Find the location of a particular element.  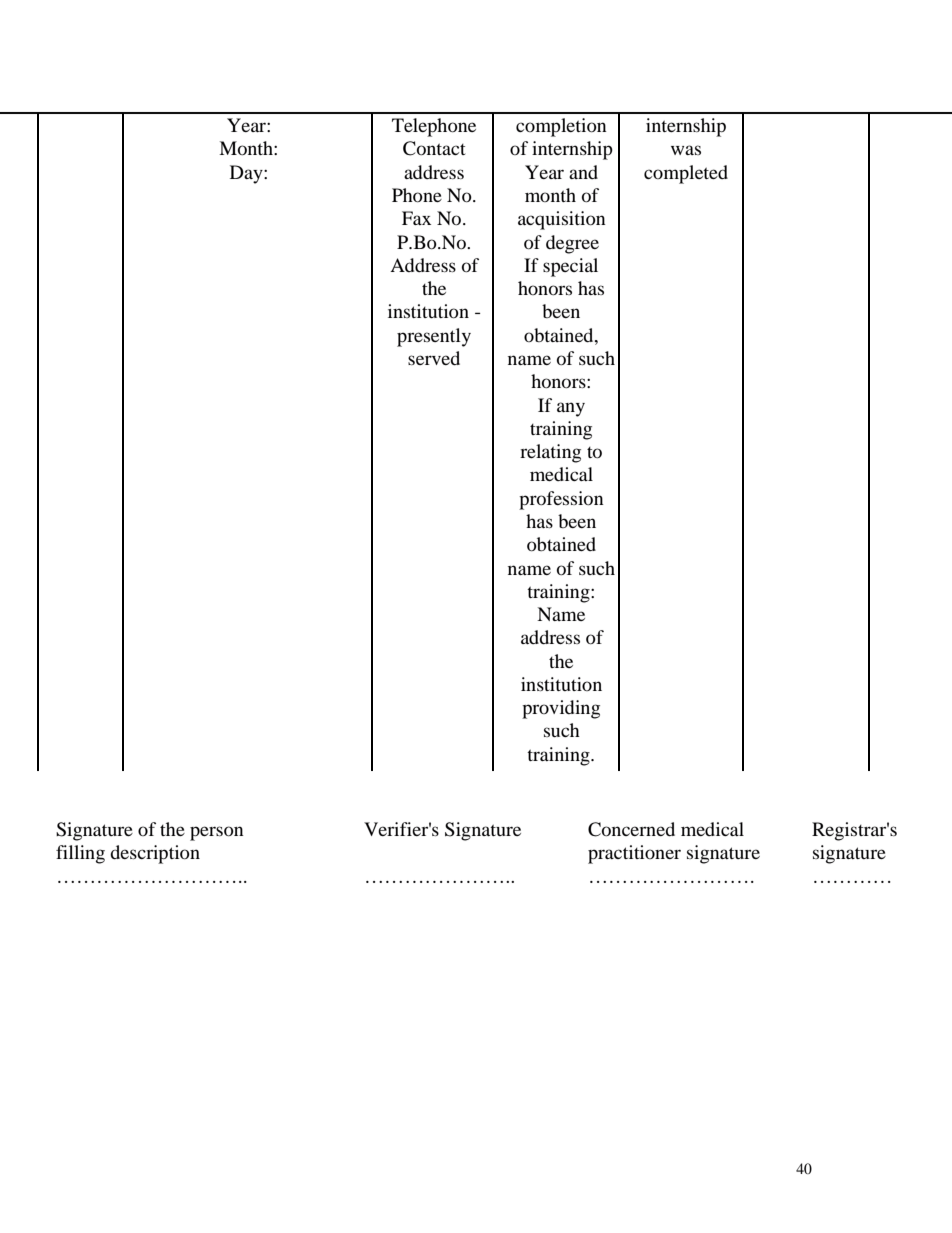

served is located at coordinates (434, 358).
